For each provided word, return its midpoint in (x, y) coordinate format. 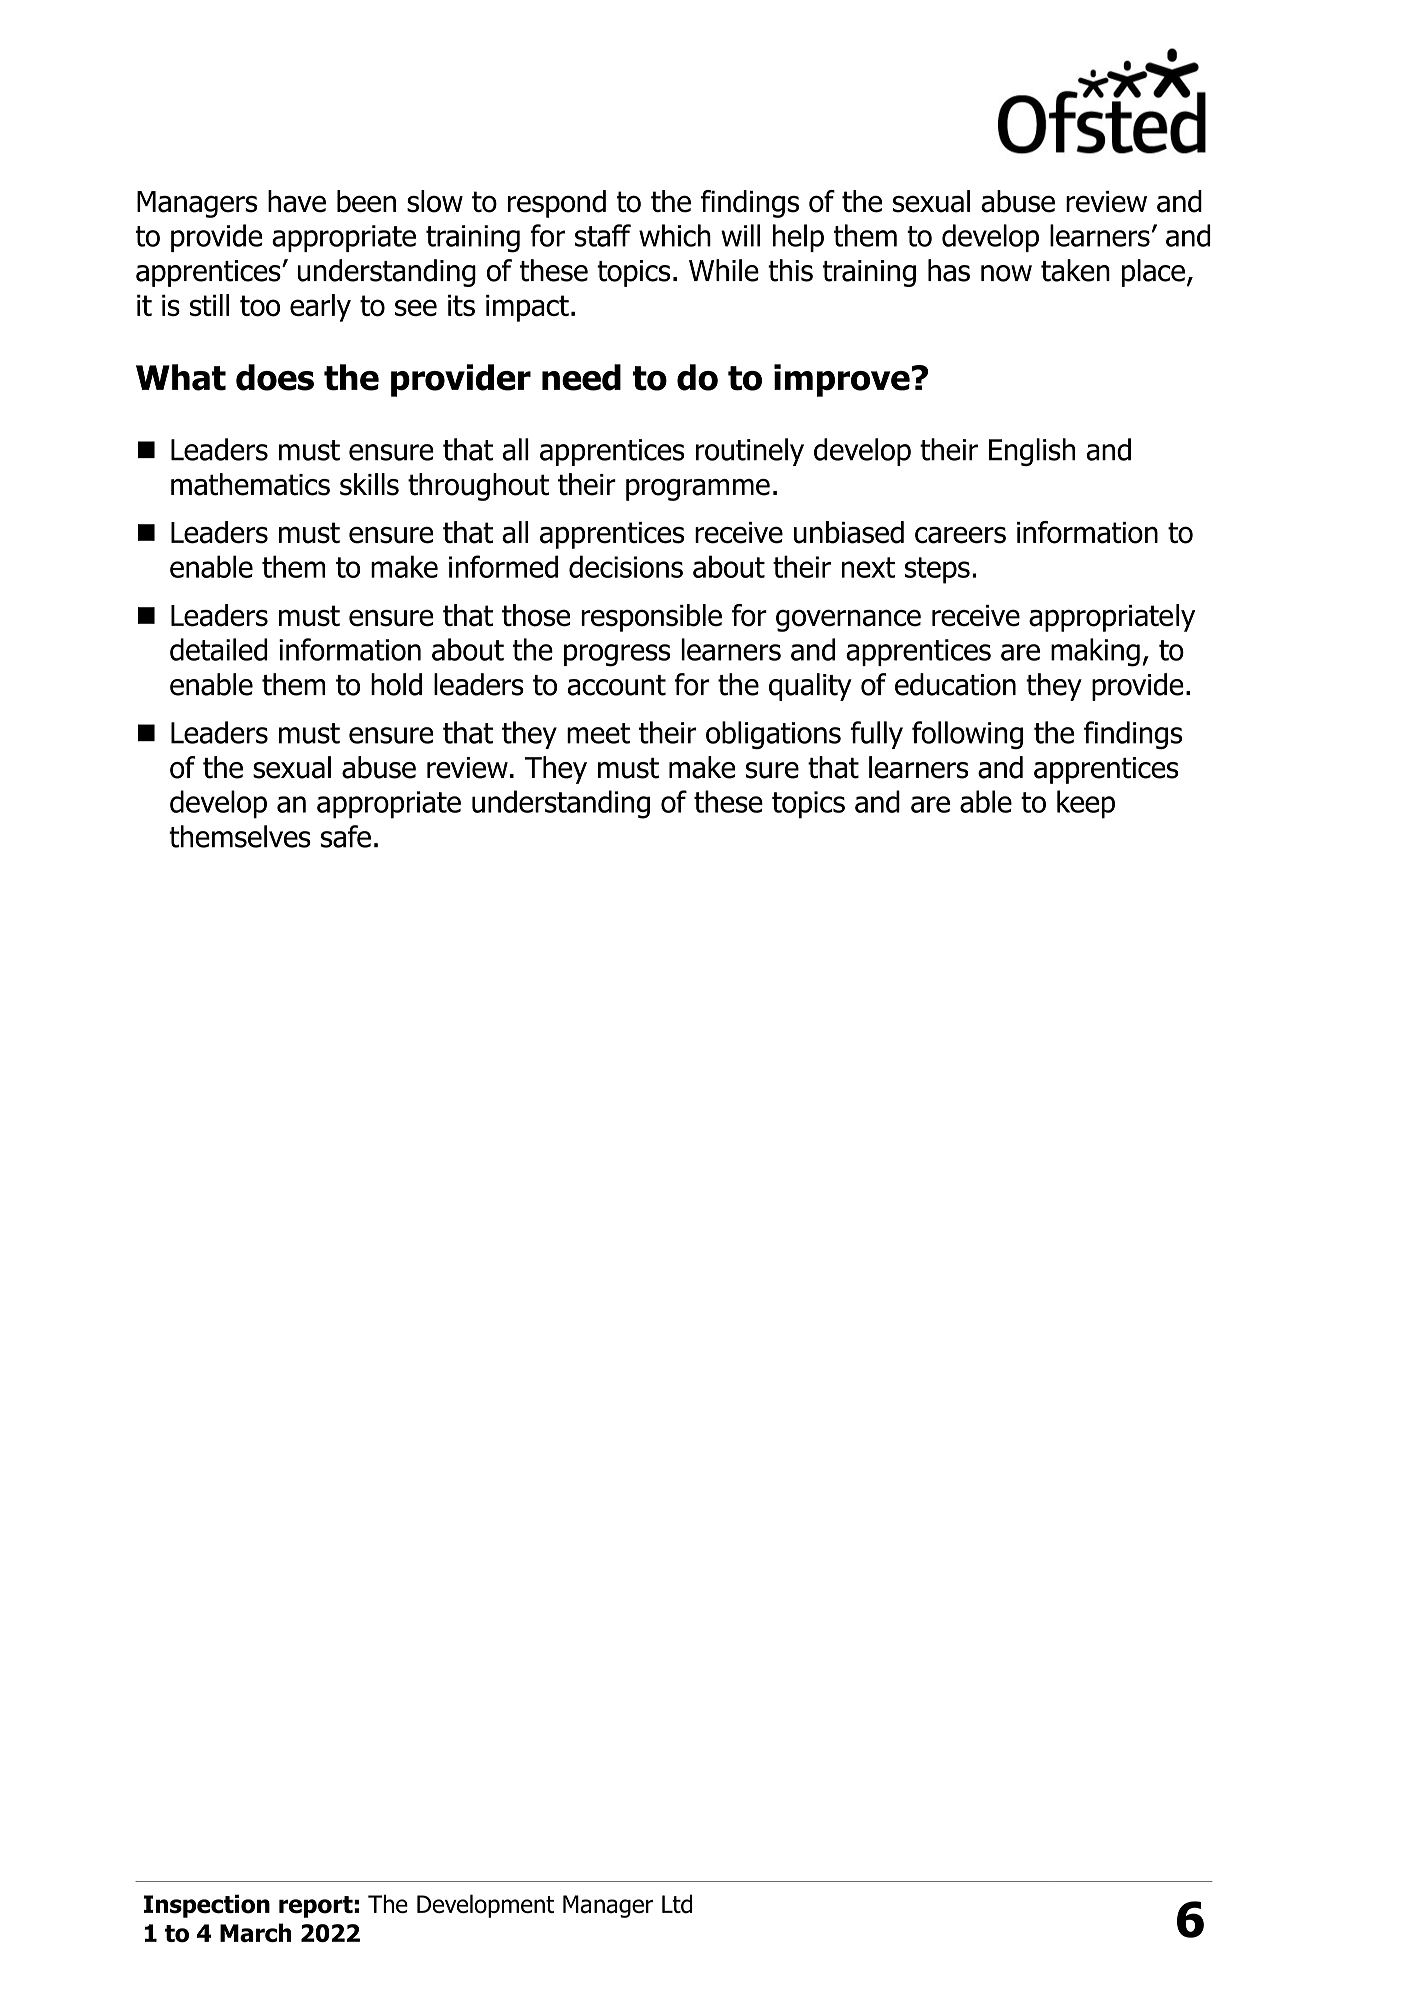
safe (346, 836)
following (967, 735)
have (297, 201)
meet (598, 733)
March (255, 1932)
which (675, 235)
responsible (651, 618)
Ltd (677, 1904)
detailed (219, 649)
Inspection (207, 1906)
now (1006, 273)
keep (1086, 804)
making (1095, 652)
